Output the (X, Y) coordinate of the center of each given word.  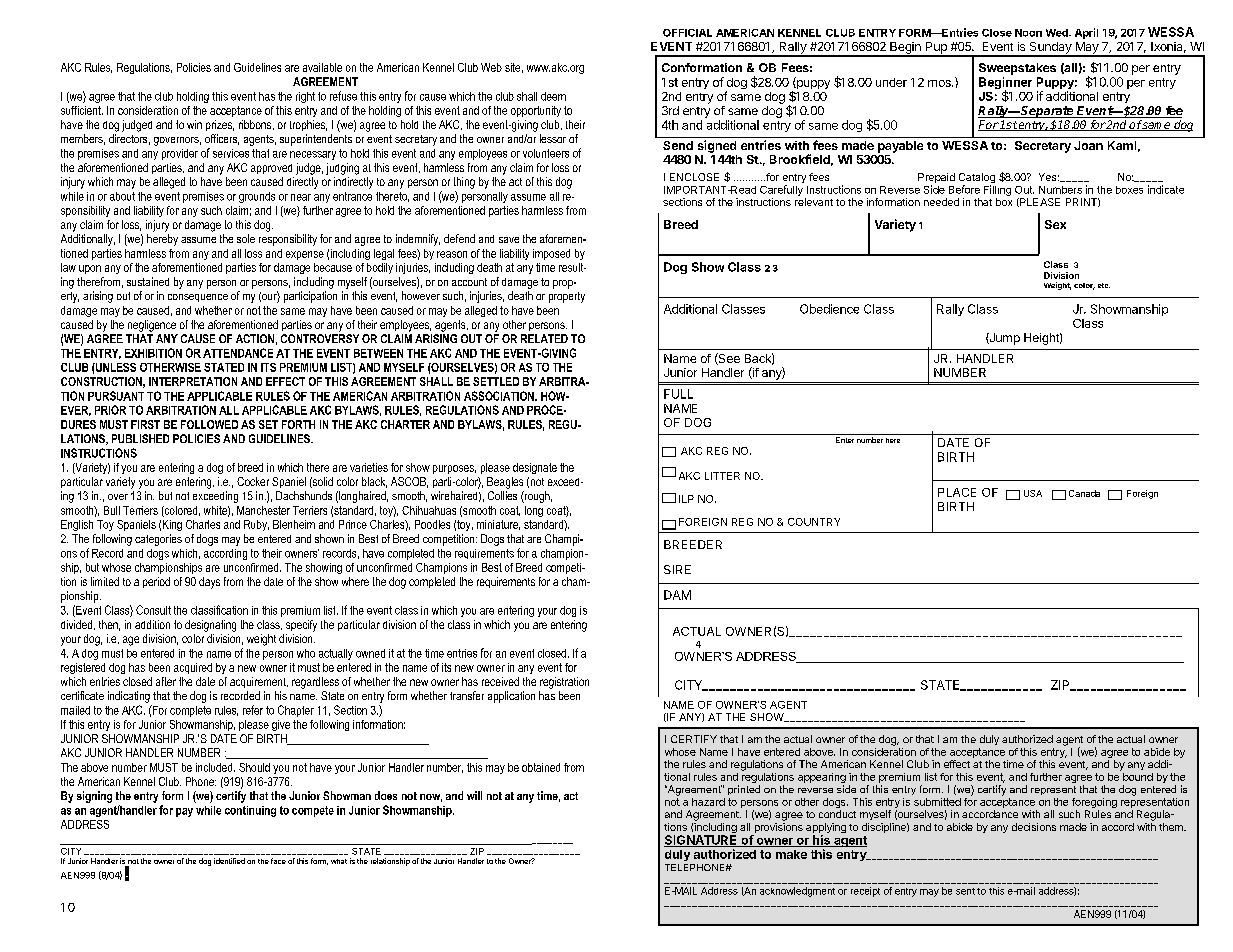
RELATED (544, 338)
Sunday (1050, 49)
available (322, 67)
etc (1104, 285)
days (209, 583)
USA (1033, 493)
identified (229, 861)
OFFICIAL (687, 33)
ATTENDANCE (238, 353)
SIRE (677, 569)
